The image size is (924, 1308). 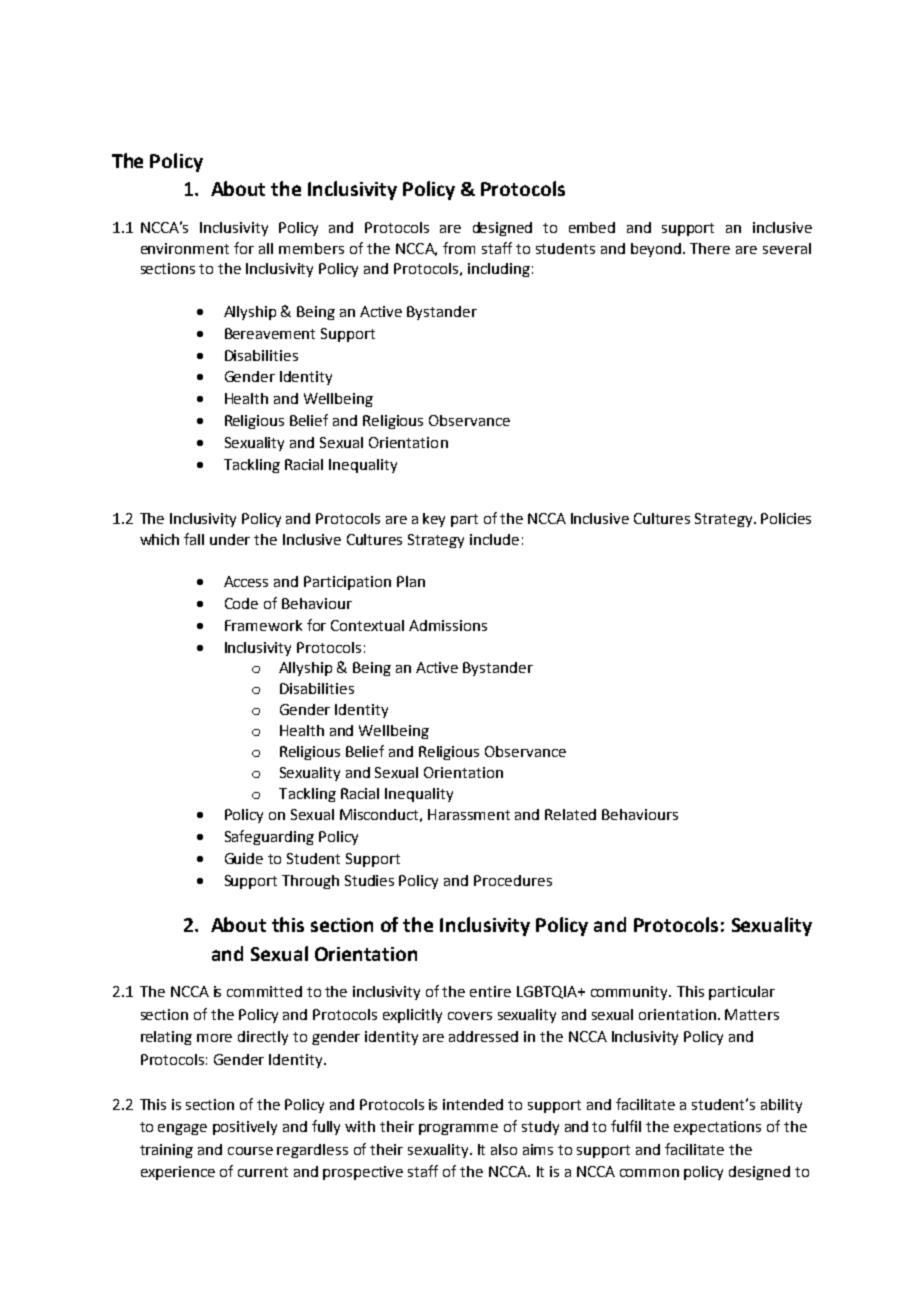 What do you see at coordinates (710, 248) in the screenshot?
I see `There` at bounding box center [710, 248].
